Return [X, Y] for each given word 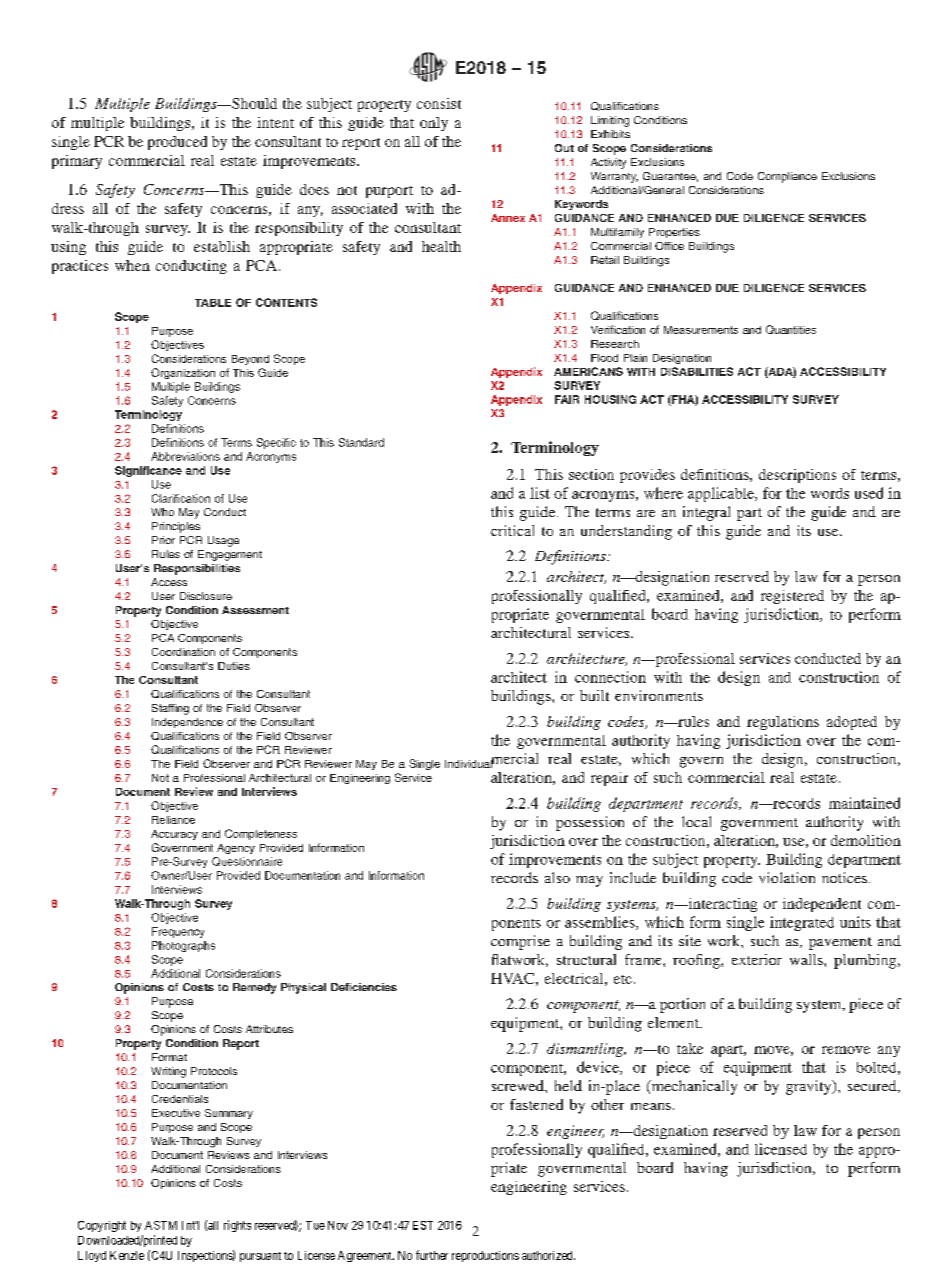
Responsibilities [197, 569]
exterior [757, 959]
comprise [520, 942]
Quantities [791, 329]
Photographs [183, 946]
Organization [183, 373]
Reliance [173, 820]
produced [177, 143]
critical [512, 530]
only [434, 124]
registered [792, 597]
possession [590, 823]
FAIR [567, 399]
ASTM [161, 1225]
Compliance [787, 177]
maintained [864, 803]
